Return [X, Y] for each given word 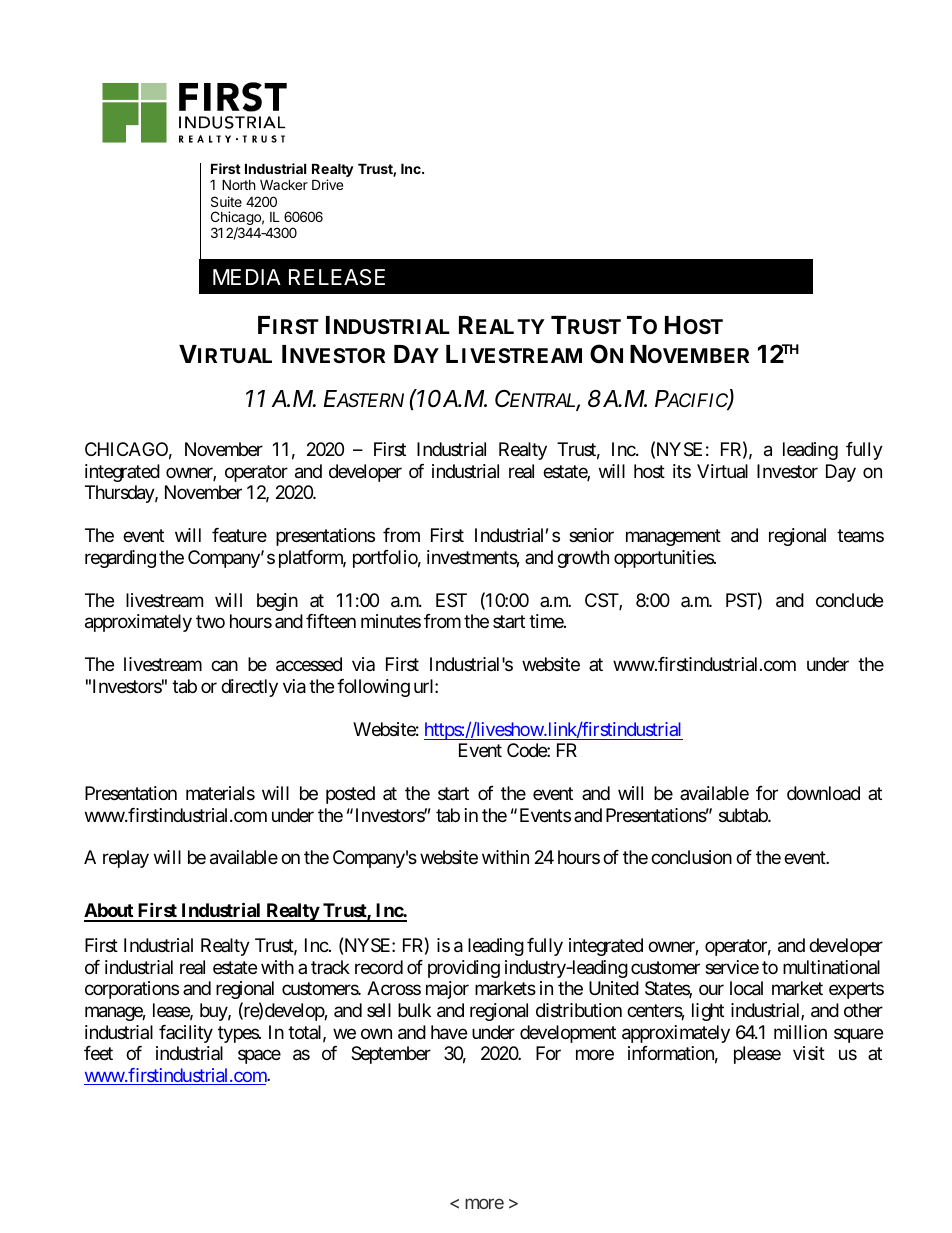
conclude [849, 600]
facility [186, 1034]
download [823, 793]
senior [591, 535]
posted [350, 795]
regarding [120, 559]
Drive [327, 184]
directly [249, 688]
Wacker [284, 184]
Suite [226, 201]
